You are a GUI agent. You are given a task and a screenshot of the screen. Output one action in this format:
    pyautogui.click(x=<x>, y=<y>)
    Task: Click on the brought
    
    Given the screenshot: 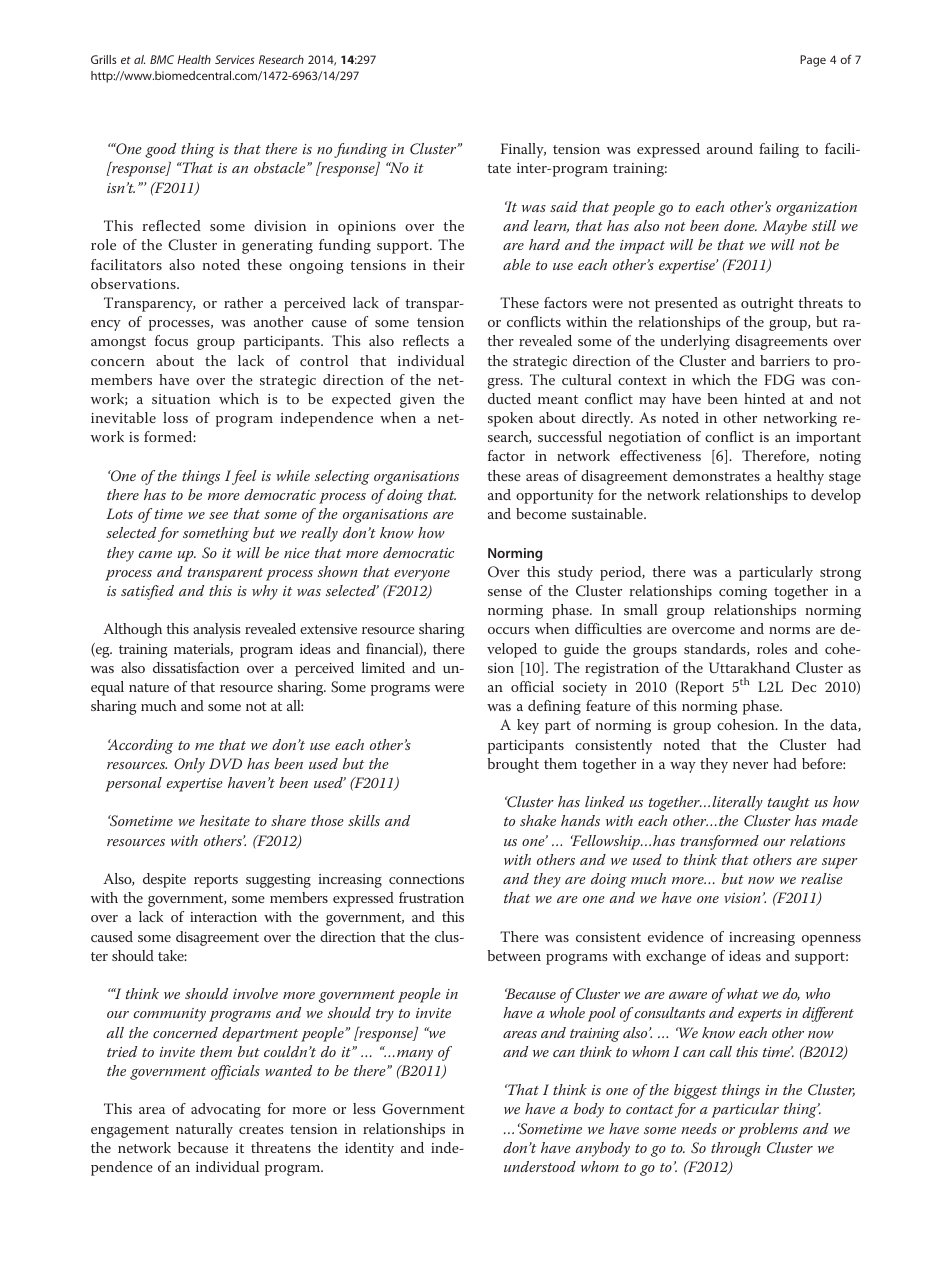 What is the action you would take?
    pyautogui.click(x=513, y=765)
